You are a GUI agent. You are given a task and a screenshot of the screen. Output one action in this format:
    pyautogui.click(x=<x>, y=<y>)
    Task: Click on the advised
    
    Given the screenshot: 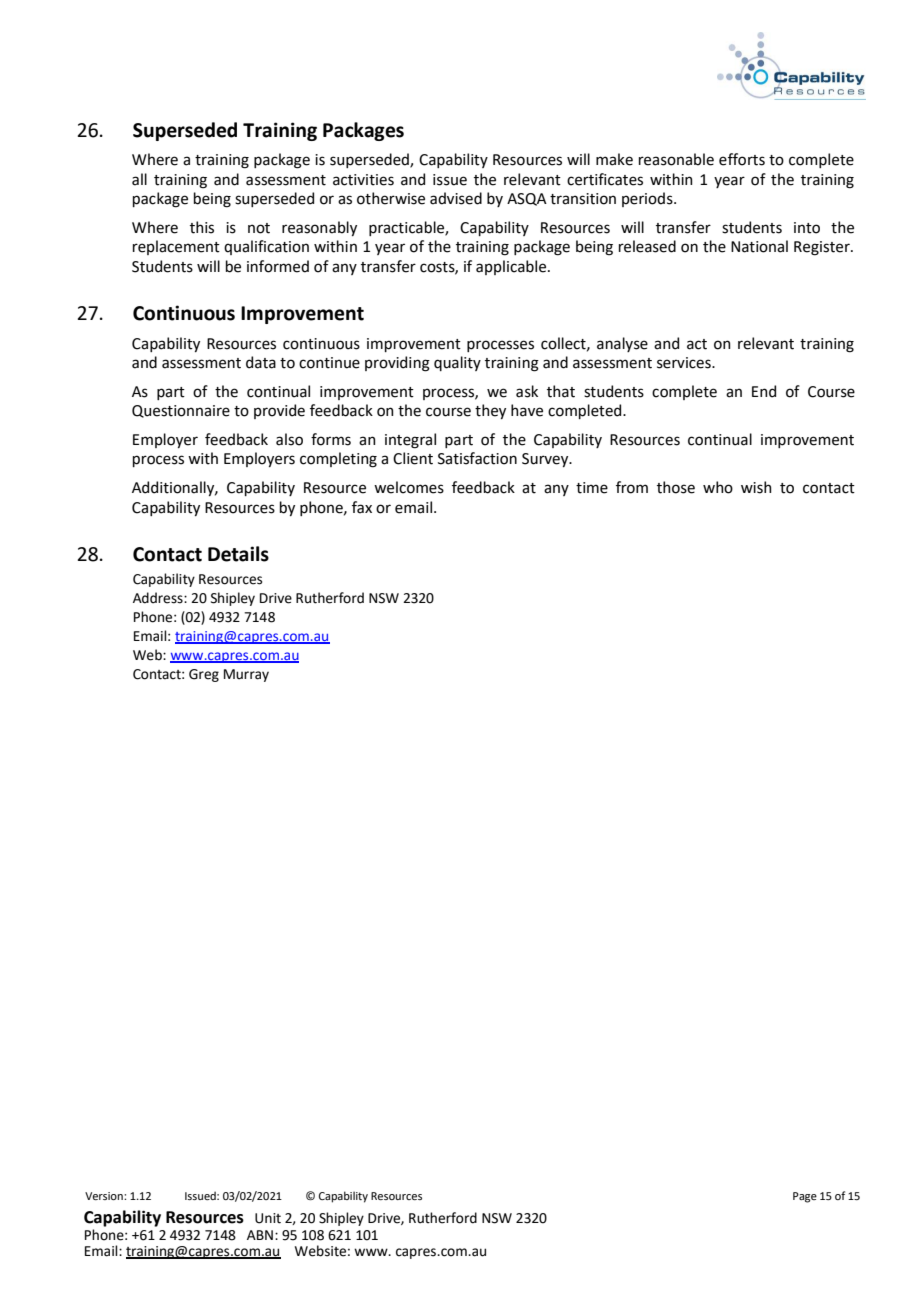 What is the action you would take?
    pyautogui.click(x=456, y=198)
